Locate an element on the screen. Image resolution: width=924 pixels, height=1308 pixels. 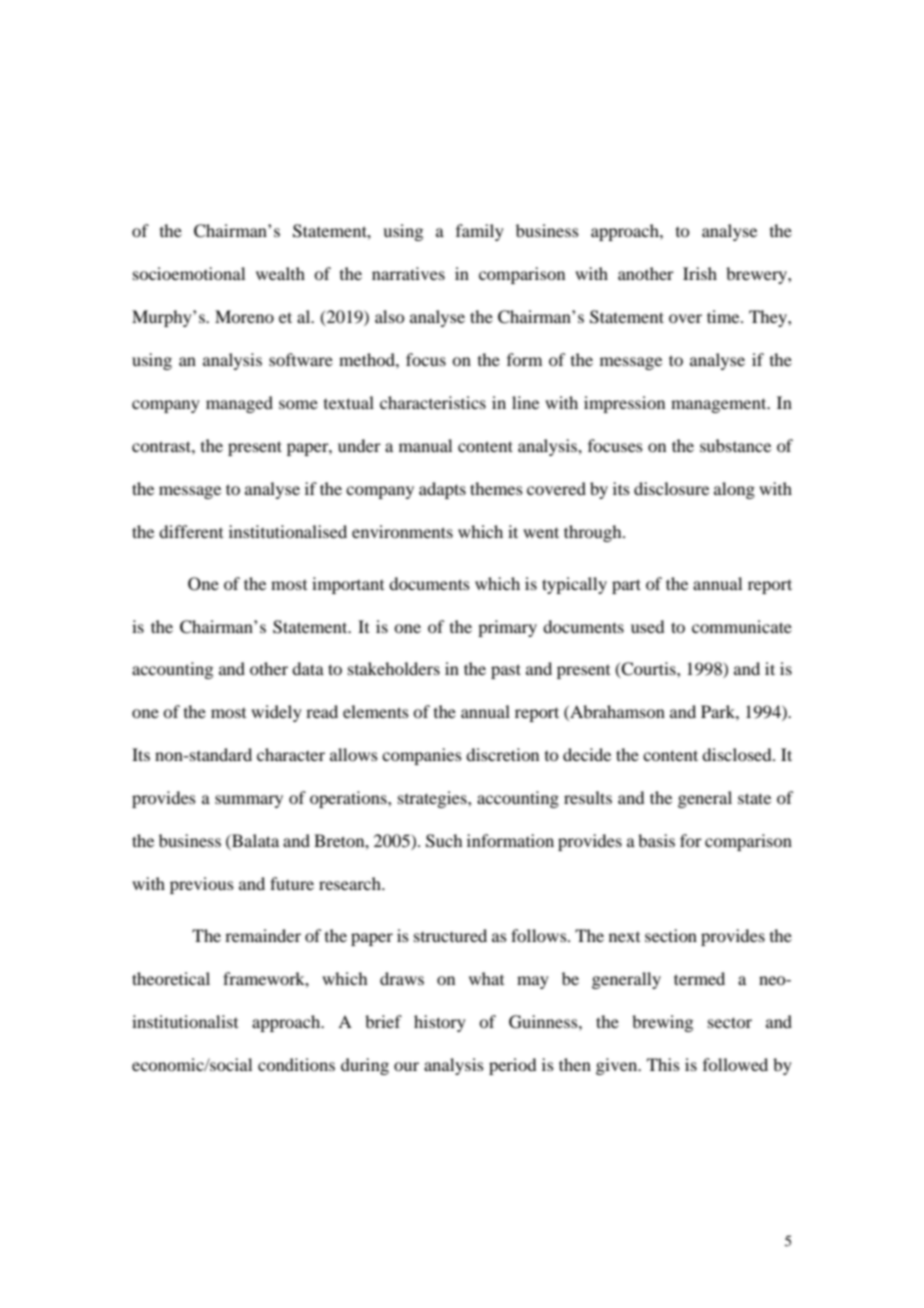
wealth is located at coordinates (280, 273).
